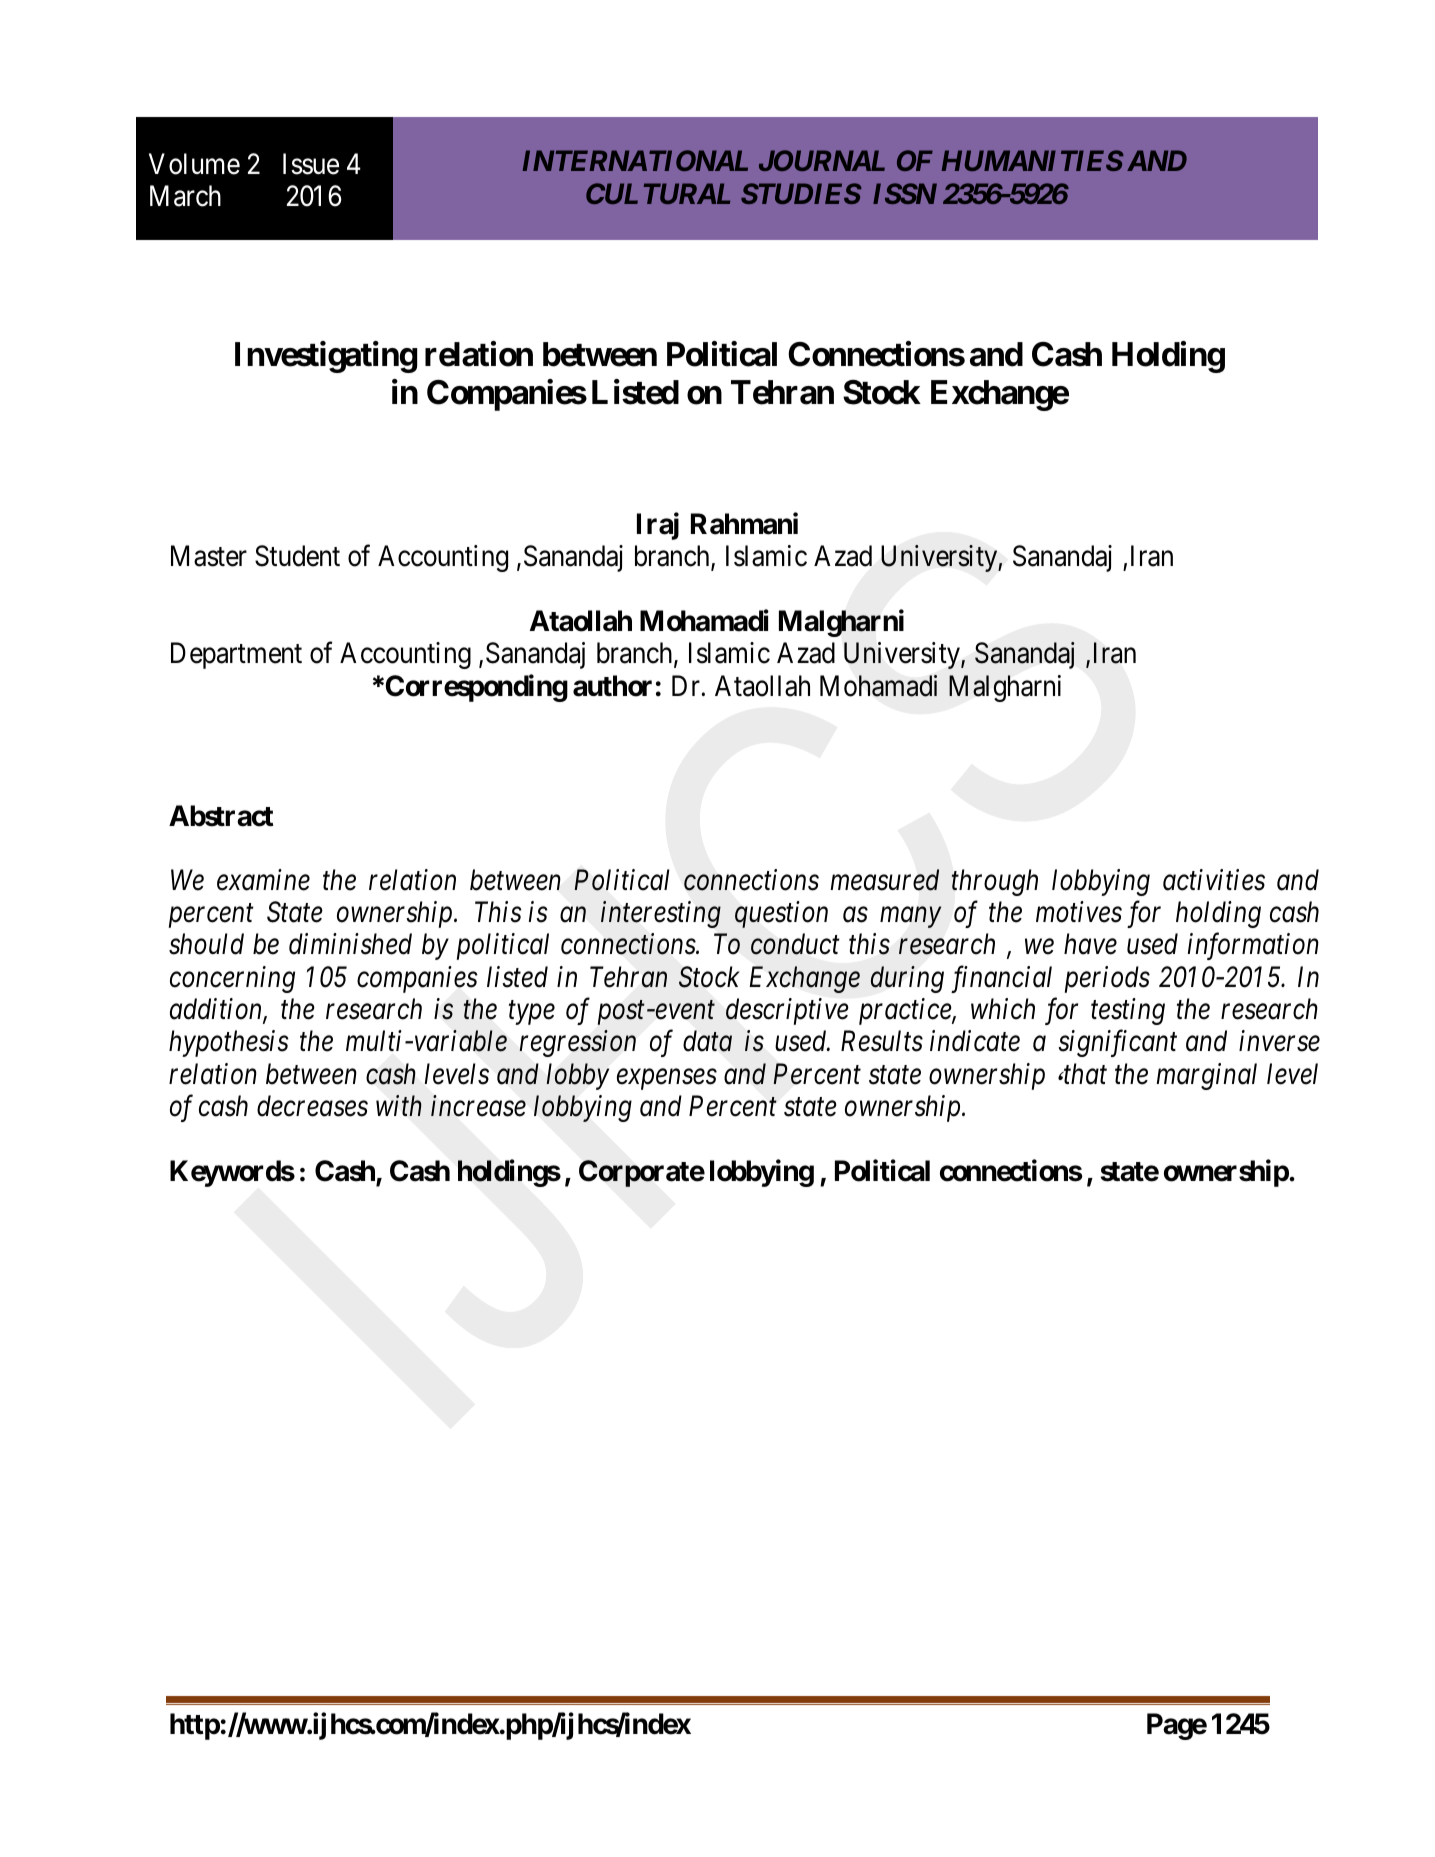 The width and height of the image is (1435, 1857). What do you see at coordinates (311, 164) in the image?
I see `Issue` at bounding box center [311, 164].
